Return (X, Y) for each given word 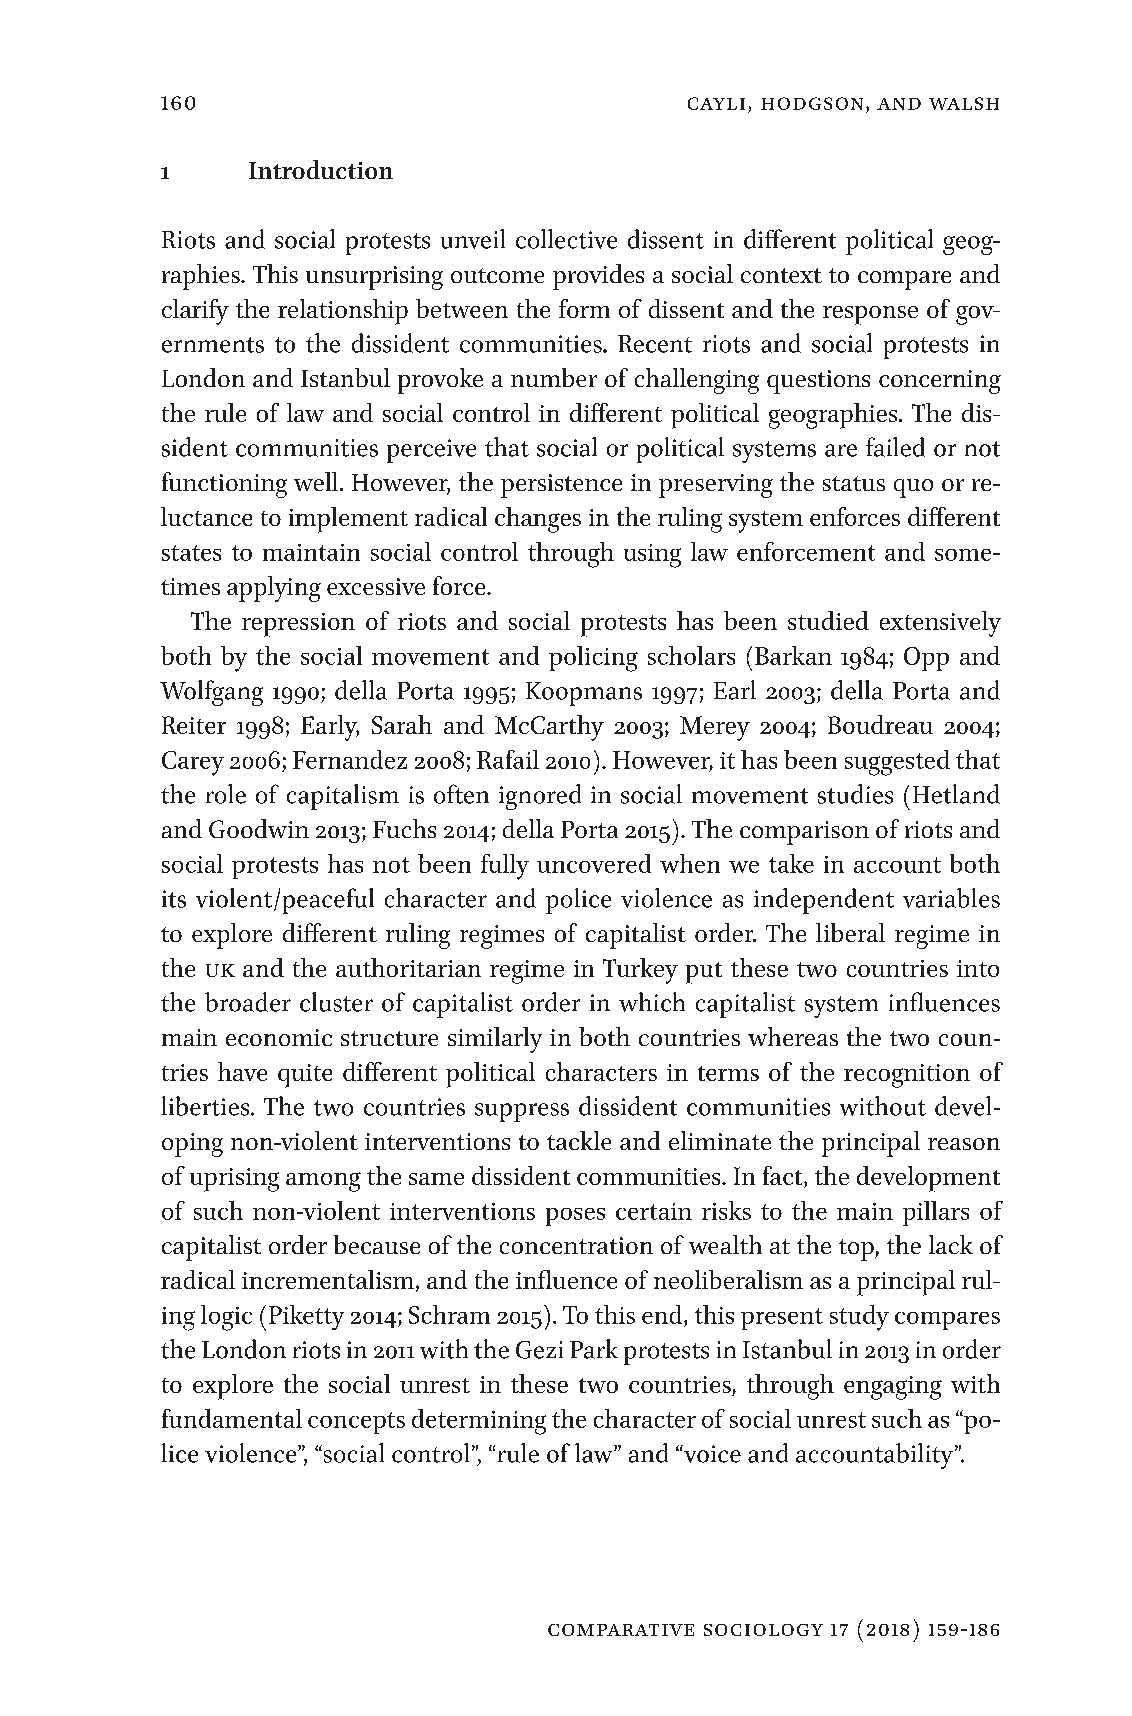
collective (566, 239)
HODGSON (812, 103)
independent (824, 901)
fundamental (232, 1418)
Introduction (321, 169)
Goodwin (259, 828)
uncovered (594, 863)
